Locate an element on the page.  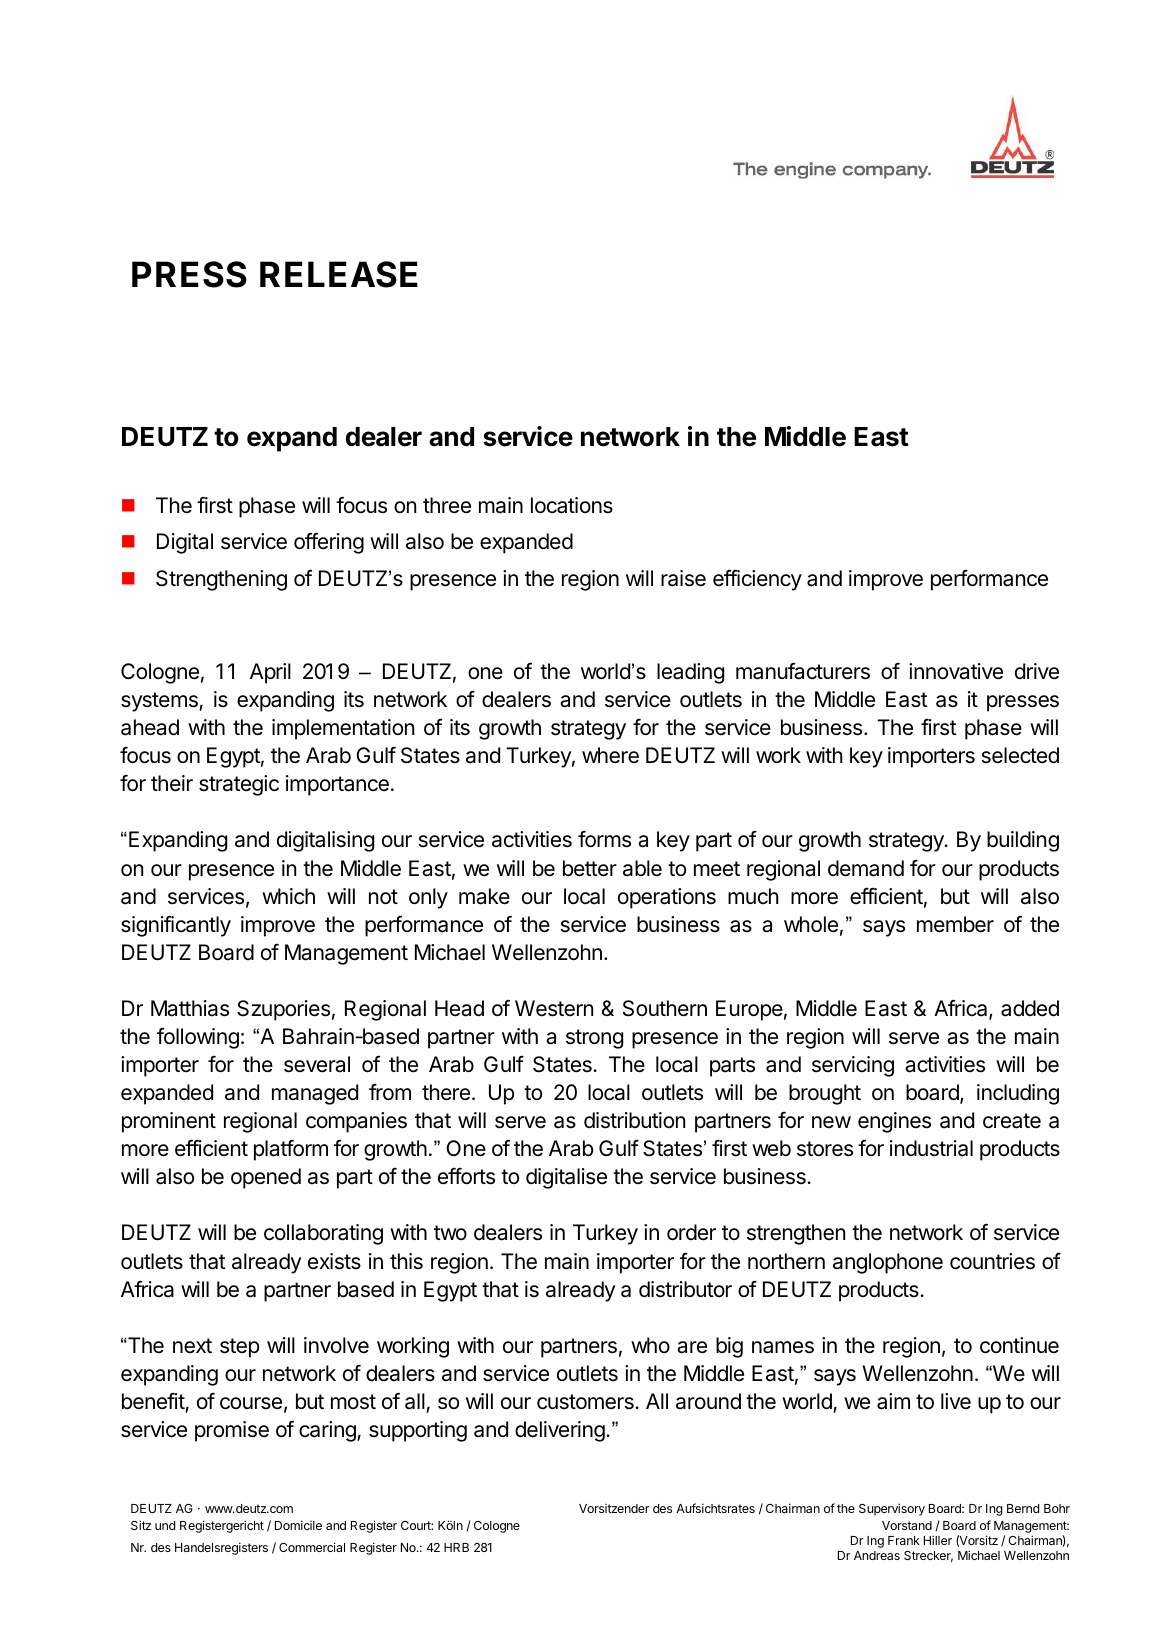
which is located at coordinates (288, 896).
